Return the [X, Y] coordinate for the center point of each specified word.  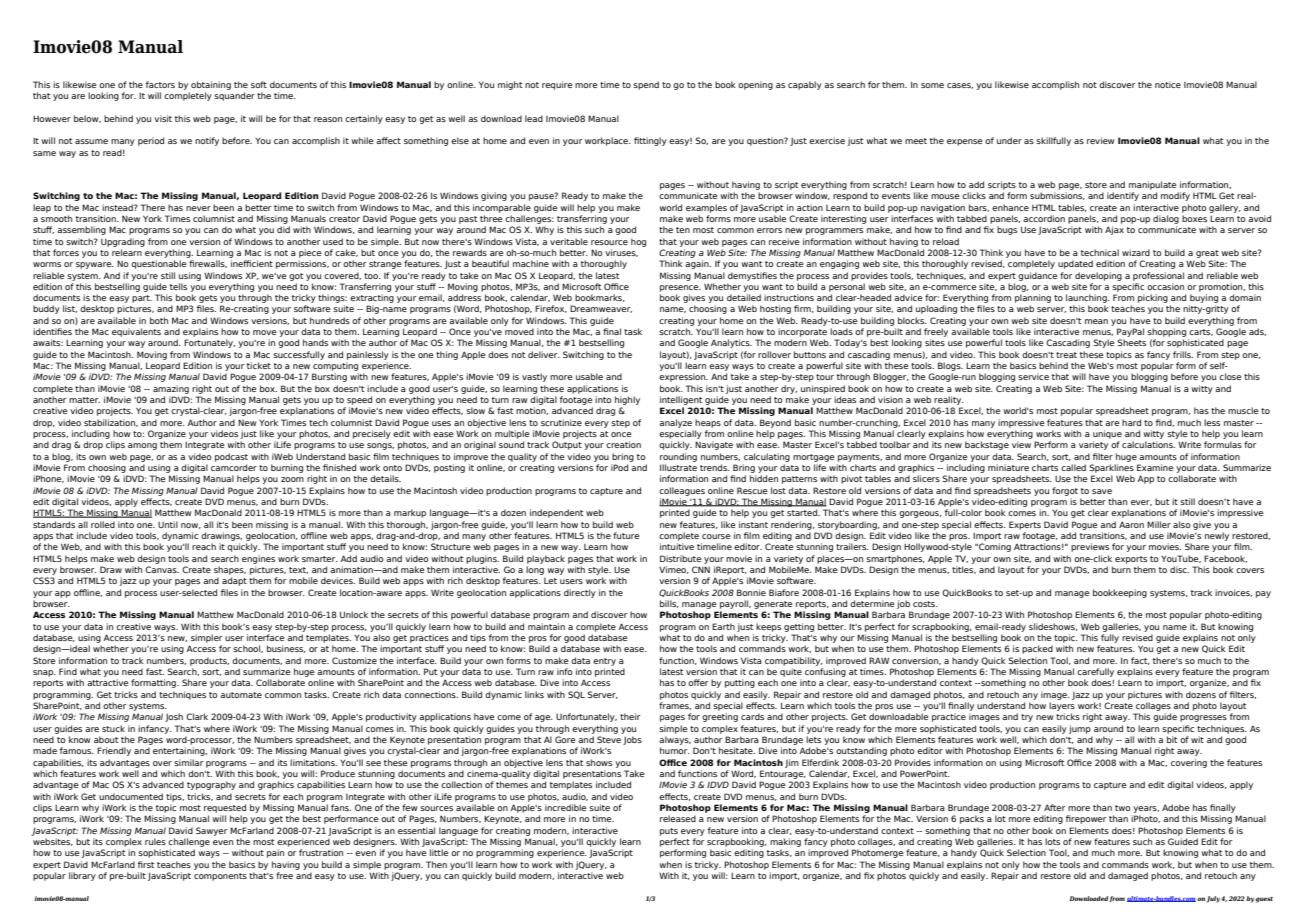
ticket [259, 365]
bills [669, 604]
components [220, 877]
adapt [234, 581]
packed [1037, 649]
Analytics [731, 343]
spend [646, 85]
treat [1066, 355]
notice [1168, 84]
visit [163, 118]
